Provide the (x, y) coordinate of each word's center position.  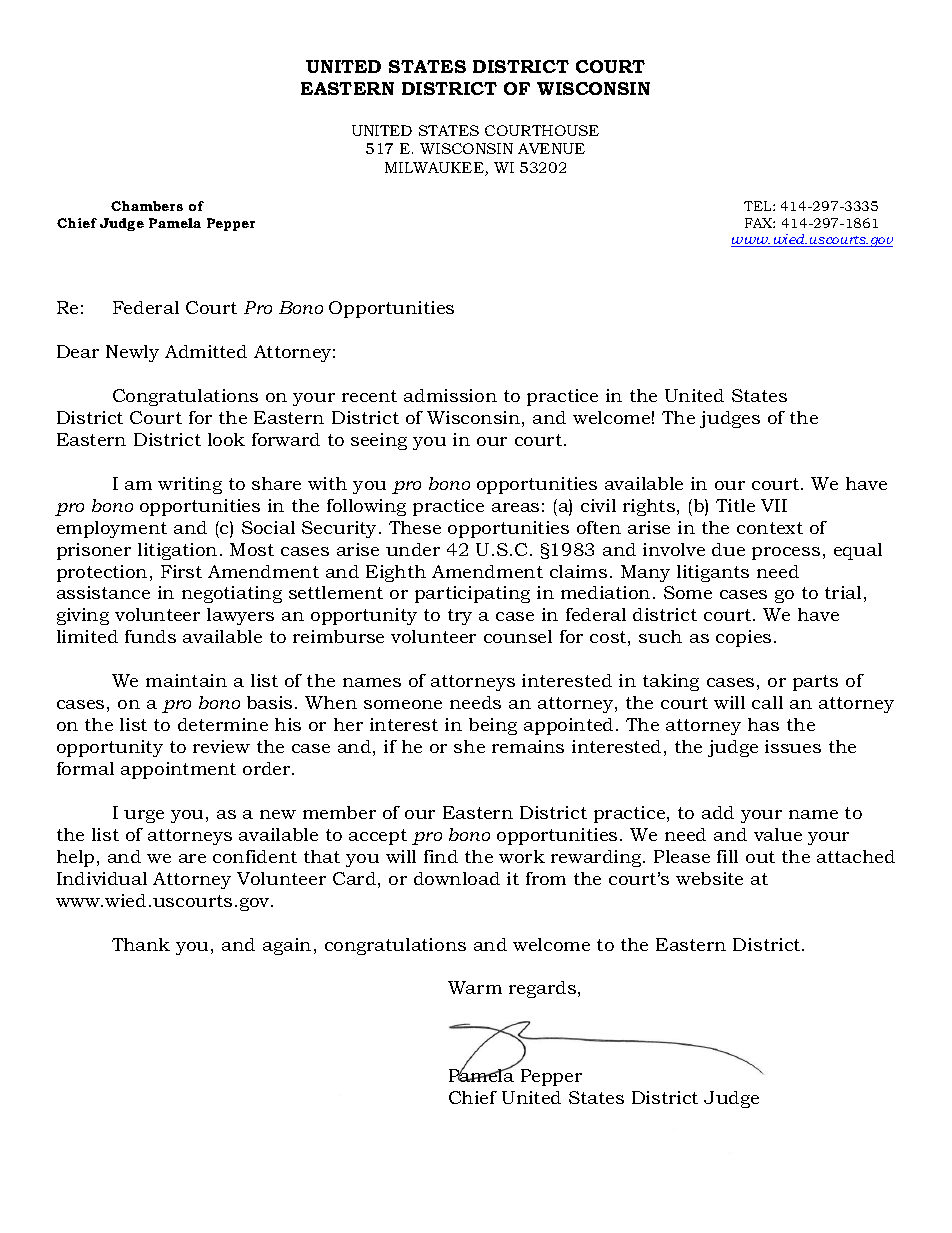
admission (450, 395)
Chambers (147, 206)
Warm (475, 987)
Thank (141, 944)
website (709, 878)
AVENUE (551, 148)
